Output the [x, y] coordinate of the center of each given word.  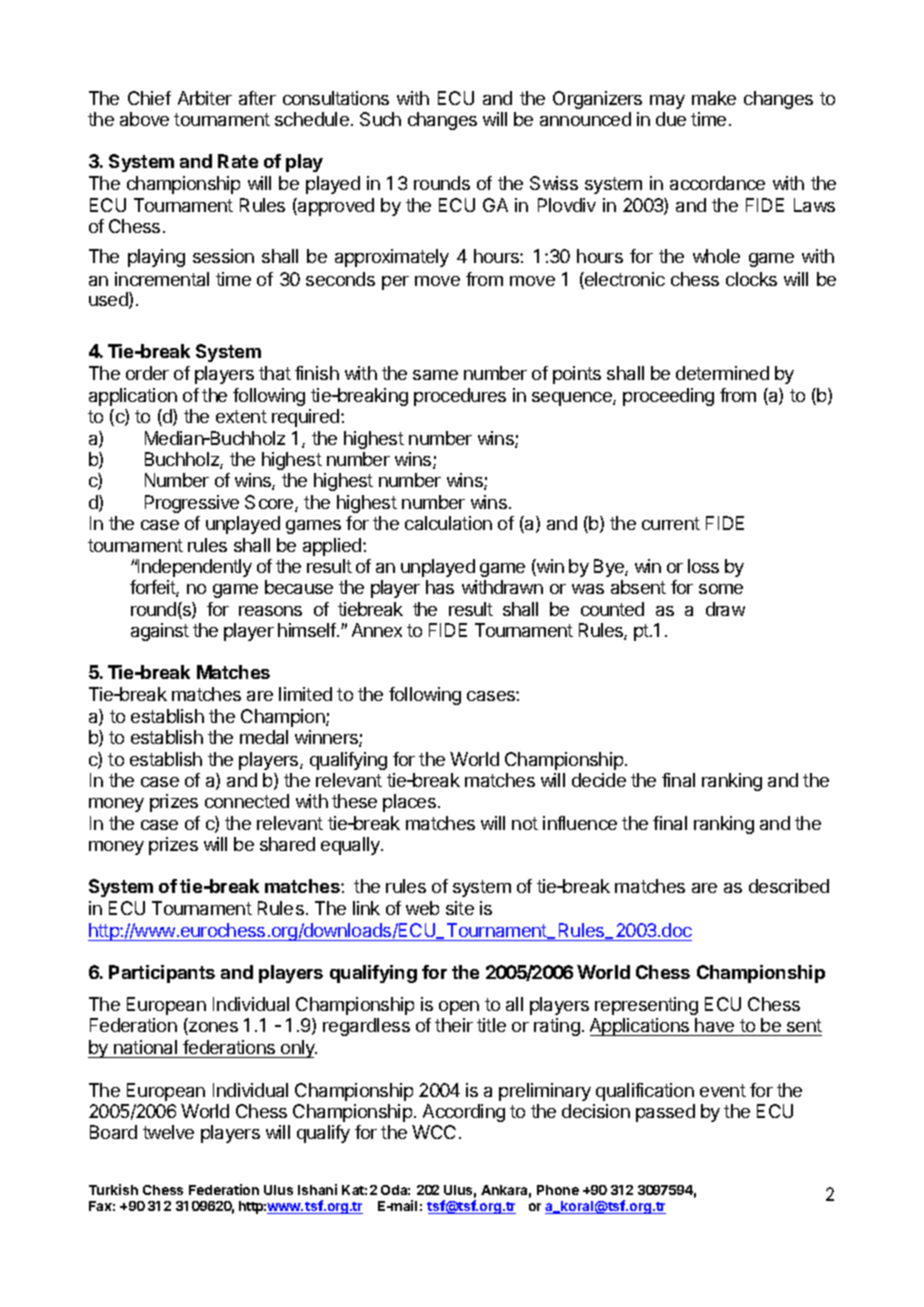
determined [722, 373]
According [464, 1113]
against [160, 632]
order [147, 373]
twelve [168, 1132]
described [789, 886]
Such [380, 119]
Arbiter [205, 98]
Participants [162, 974]
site [460, 908]
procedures [460, 397]
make [714, 98]
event [723, 1090]
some [721, 589]
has [440, 587]
